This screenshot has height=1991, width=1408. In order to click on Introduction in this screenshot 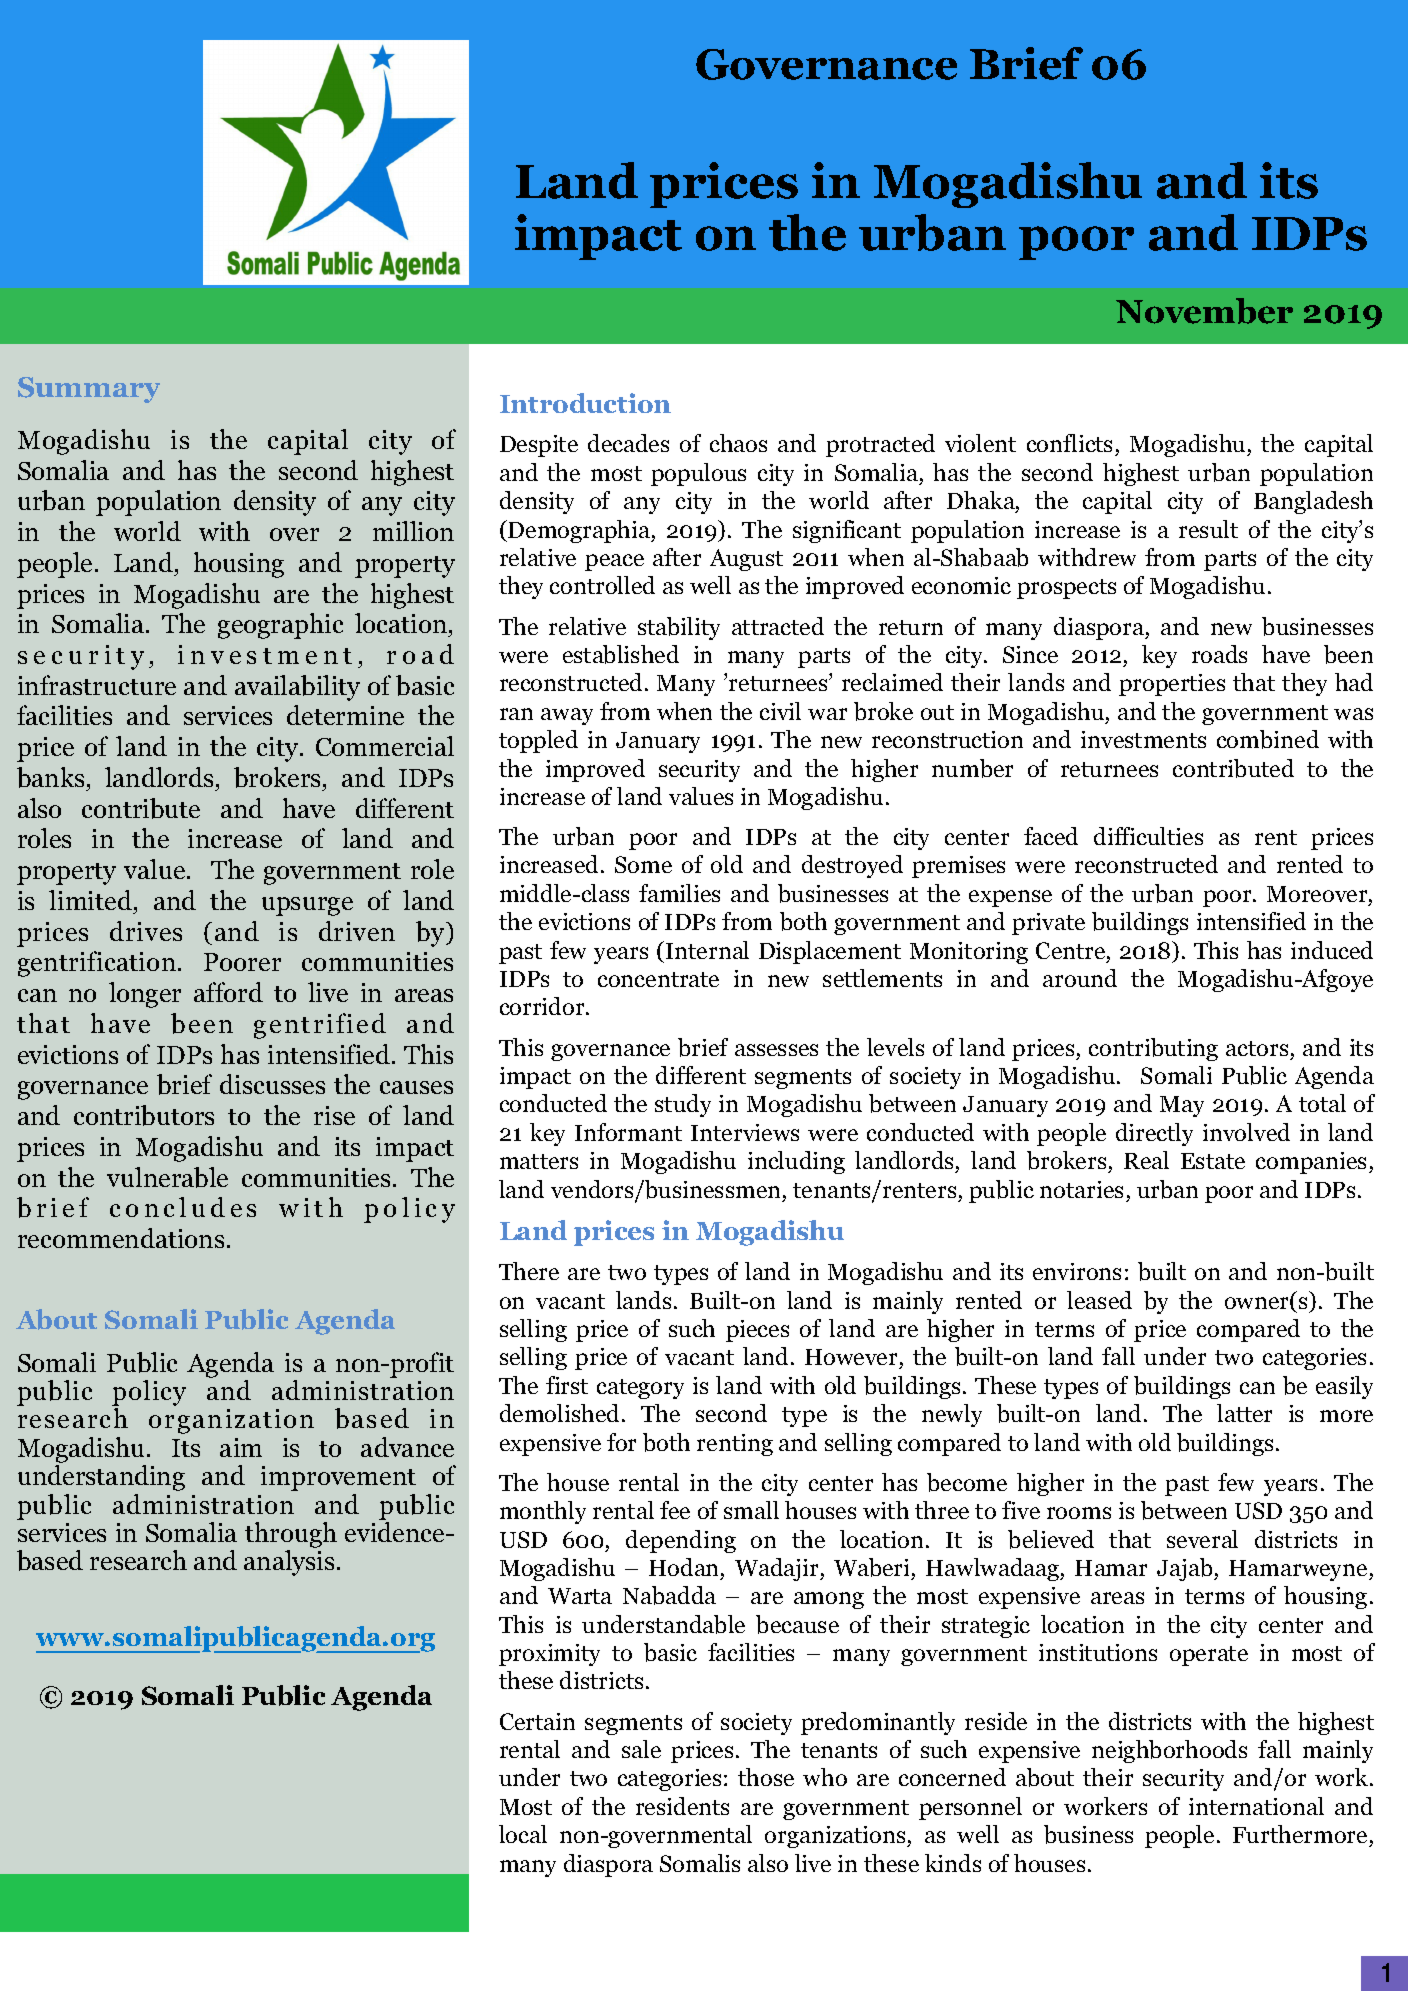, I will do `click(585, 403)`.
